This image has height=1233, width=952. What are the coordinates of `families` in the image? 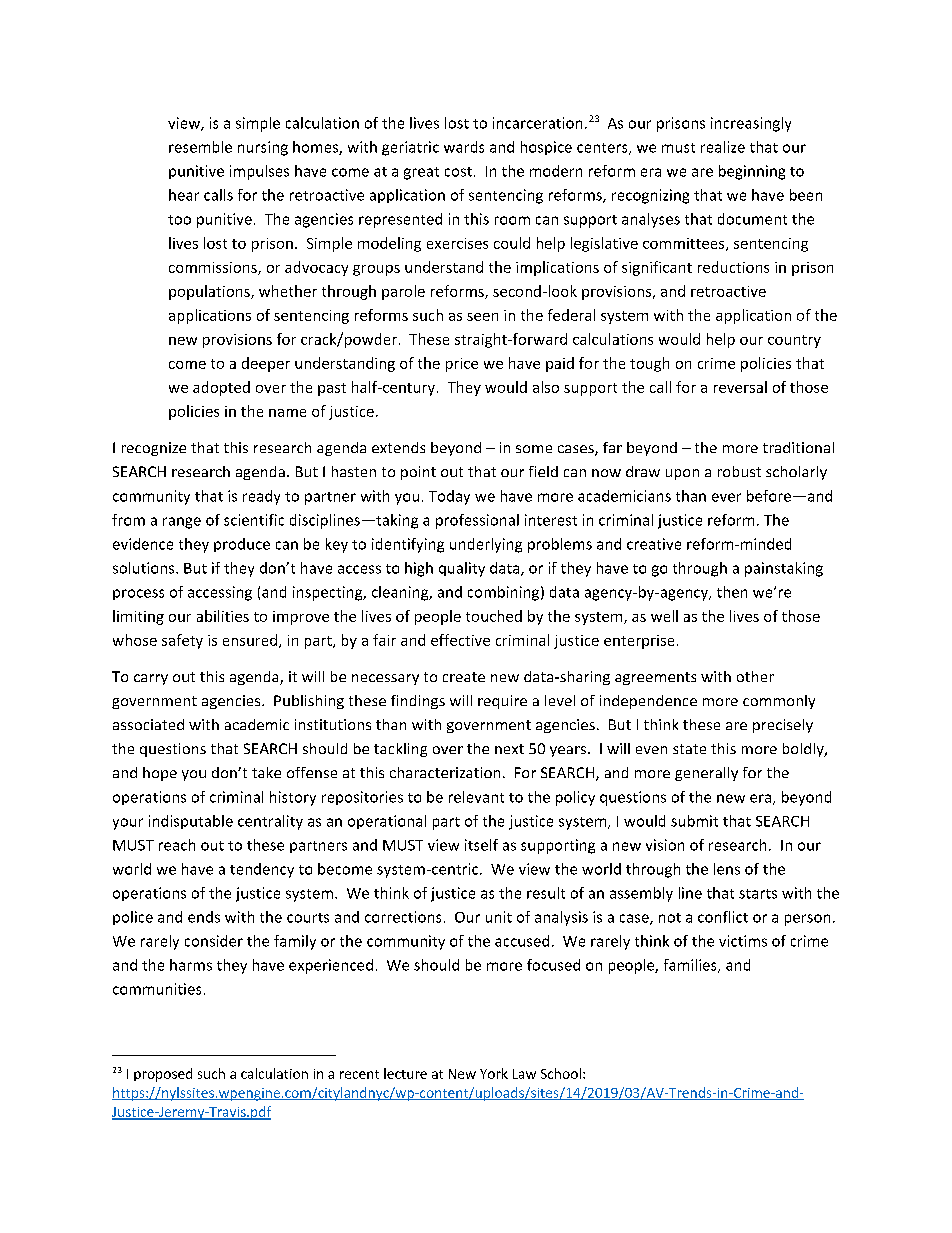 It's located at (691, 966).
